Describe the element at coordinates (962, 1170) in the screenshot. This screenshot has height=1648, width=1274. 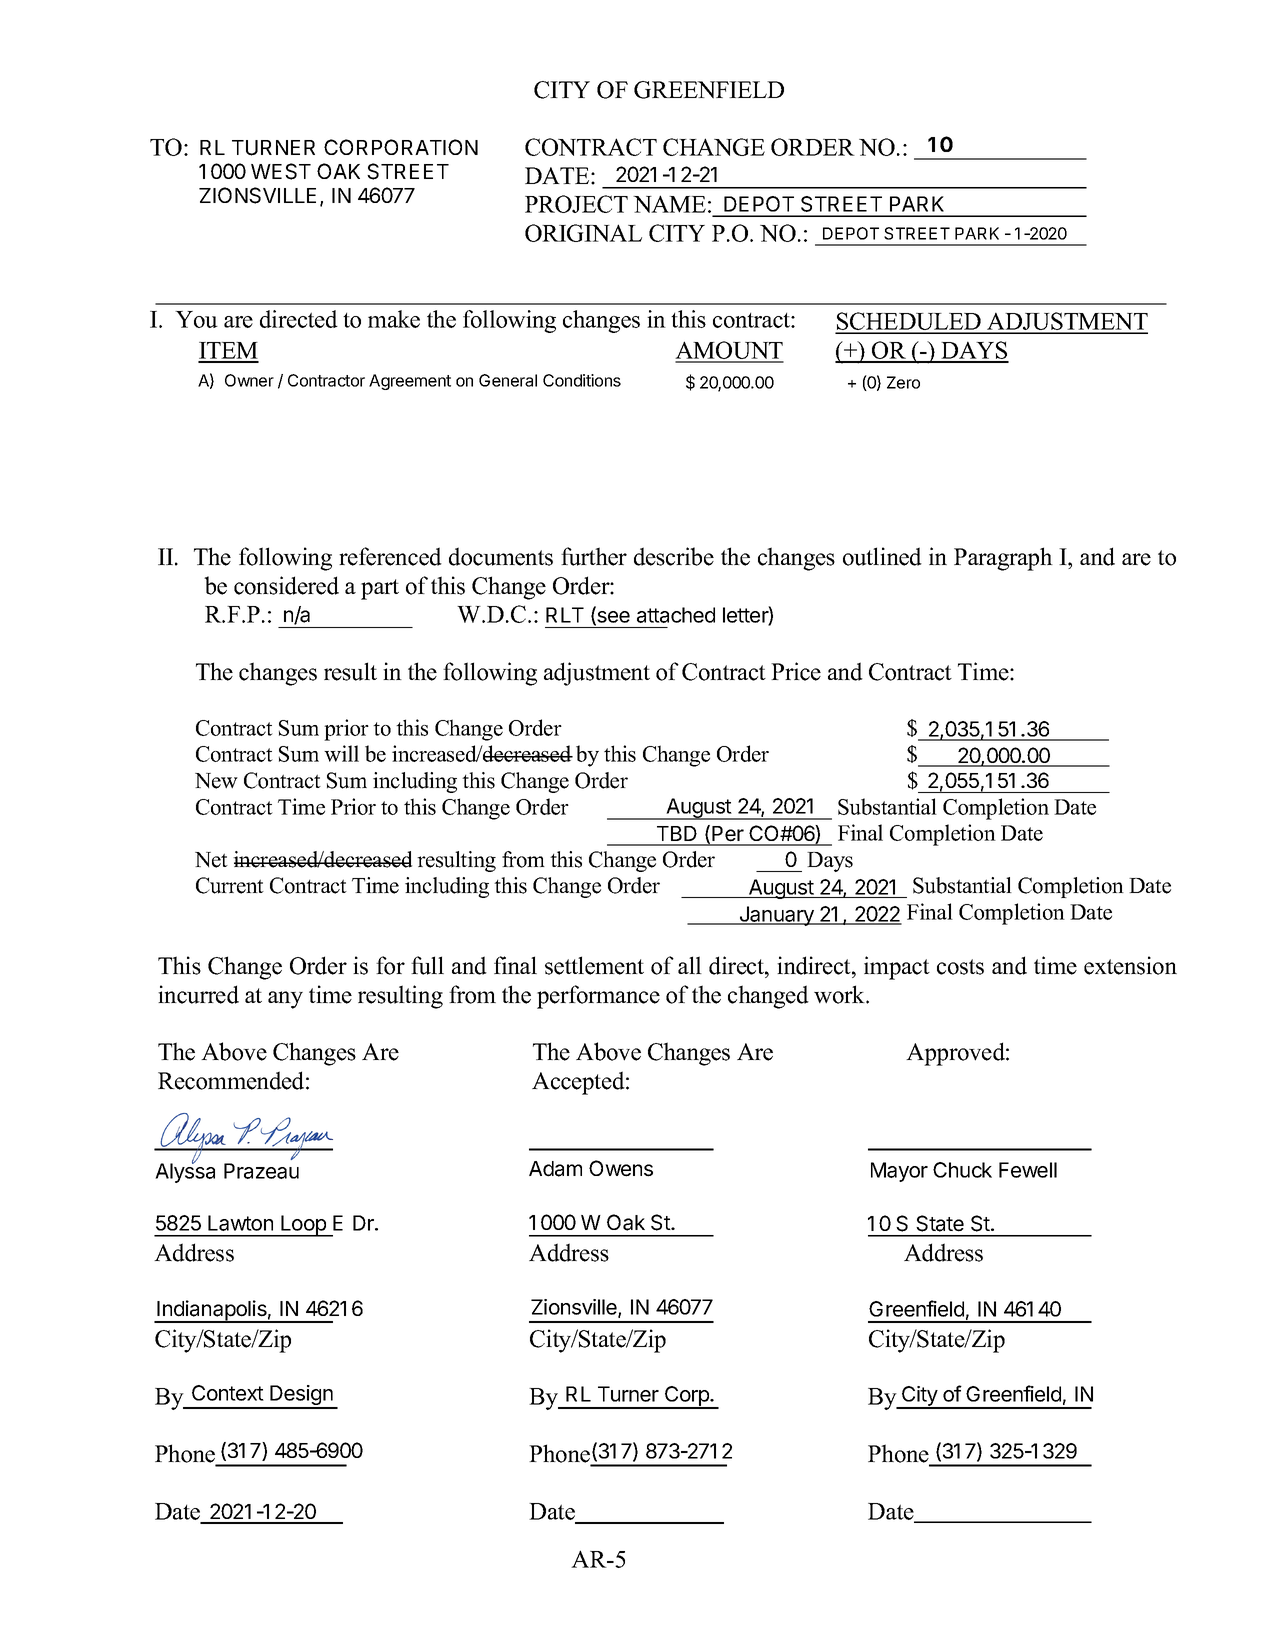
I see `Chuck` at that location.
